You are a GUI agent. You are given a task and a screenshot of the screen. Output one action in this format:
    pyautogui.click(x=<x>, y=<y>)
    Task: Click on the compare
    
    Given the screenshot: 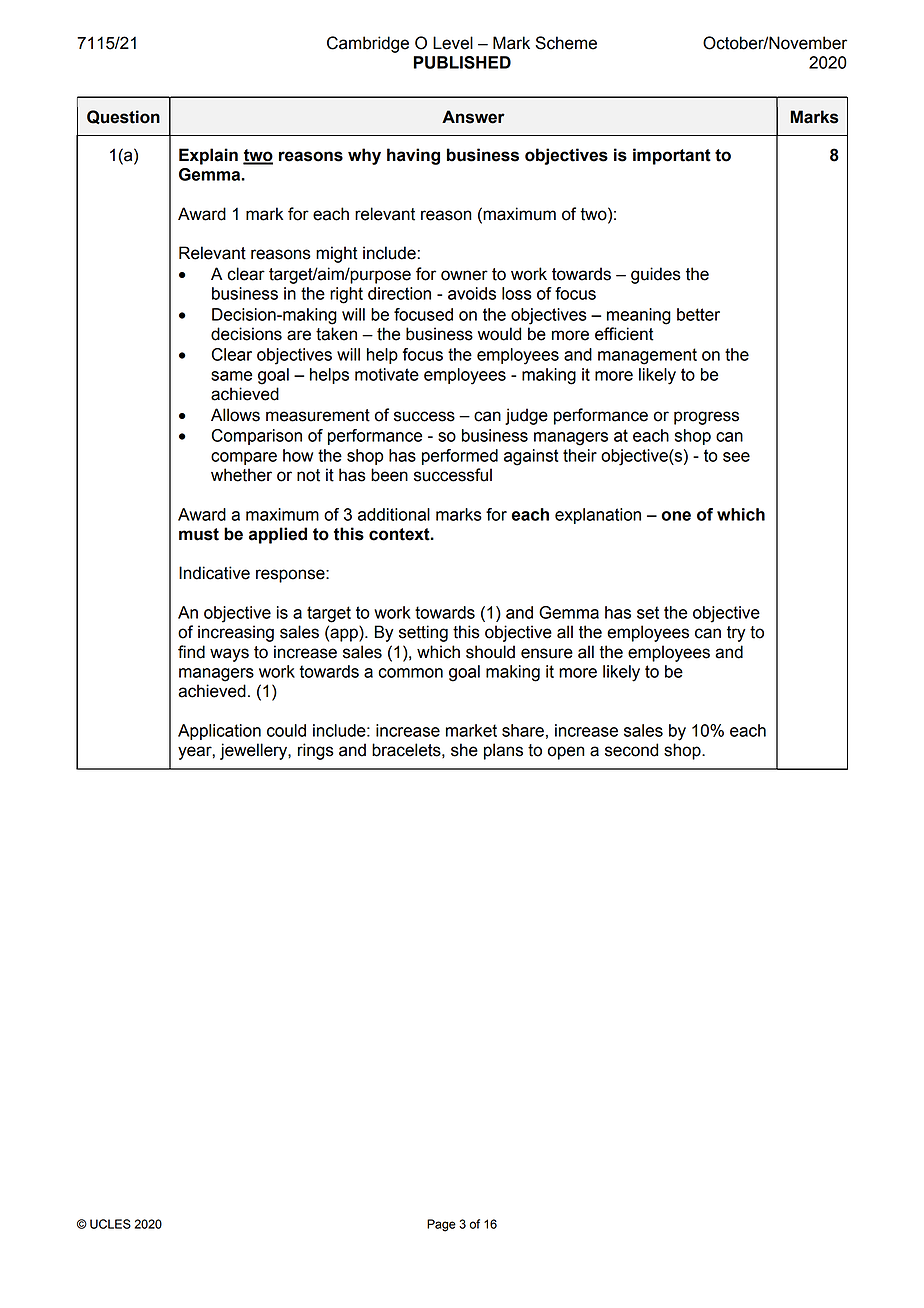 What is the action you would take?
    pyautogui.click(x=244, y=458)
